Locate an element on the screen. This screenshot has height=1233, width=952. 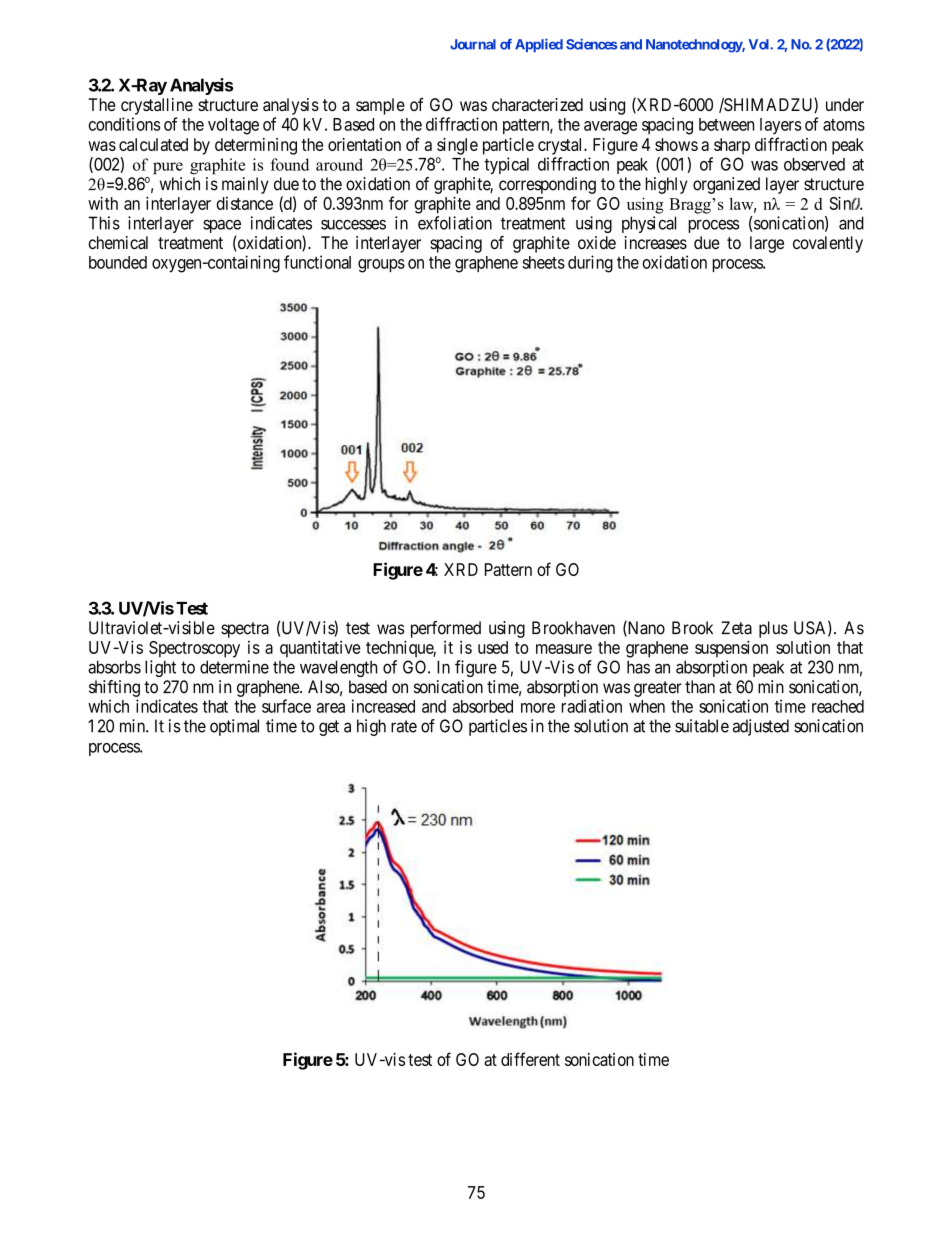
used is located at coordinates (493, 647).
